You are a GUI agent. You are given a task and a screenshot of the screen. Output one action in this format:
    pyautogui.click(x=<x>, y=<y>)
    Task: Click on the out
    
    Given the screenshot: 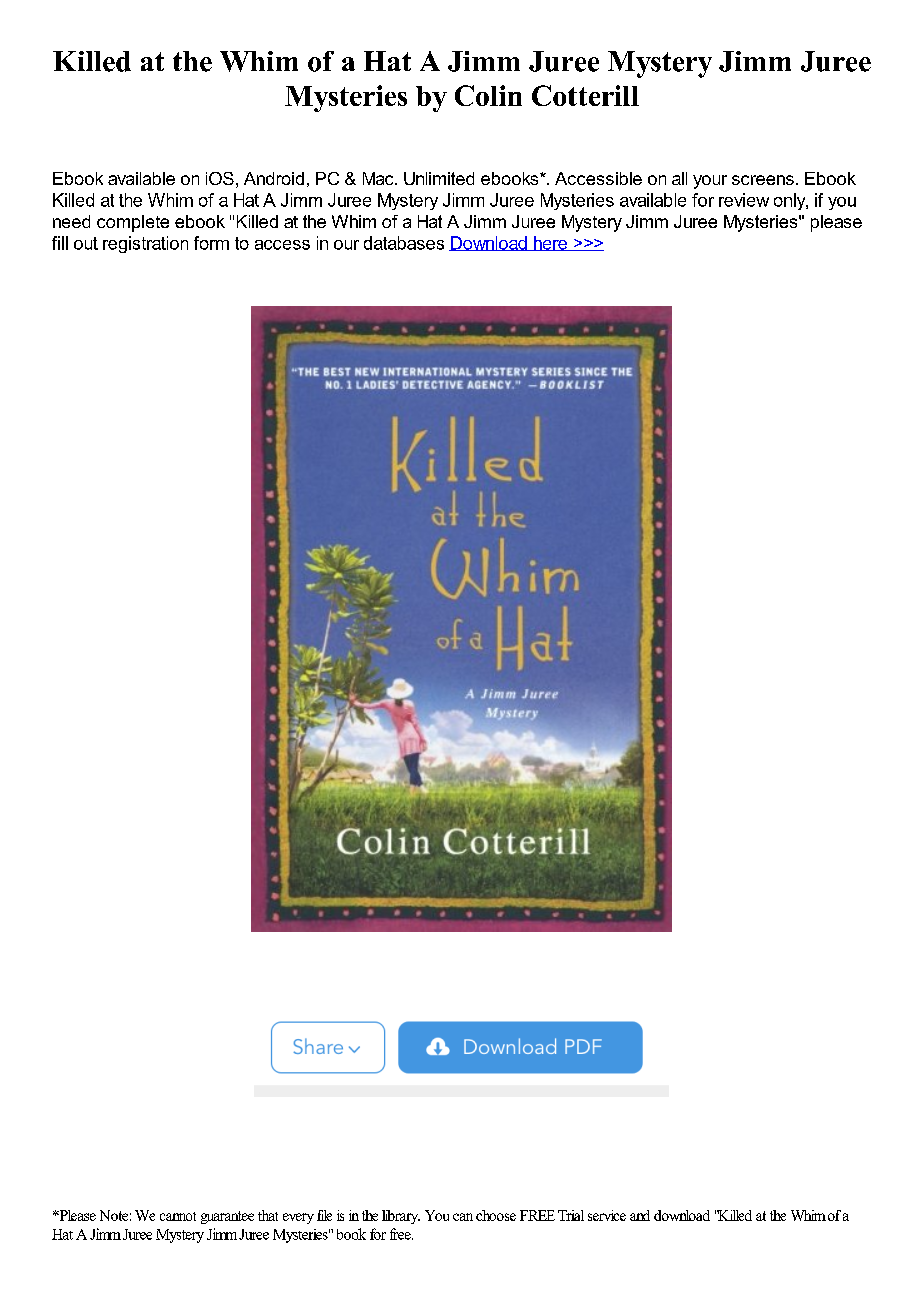 What is the action you would take?
    pyautogui.click(x=86, y=243)
